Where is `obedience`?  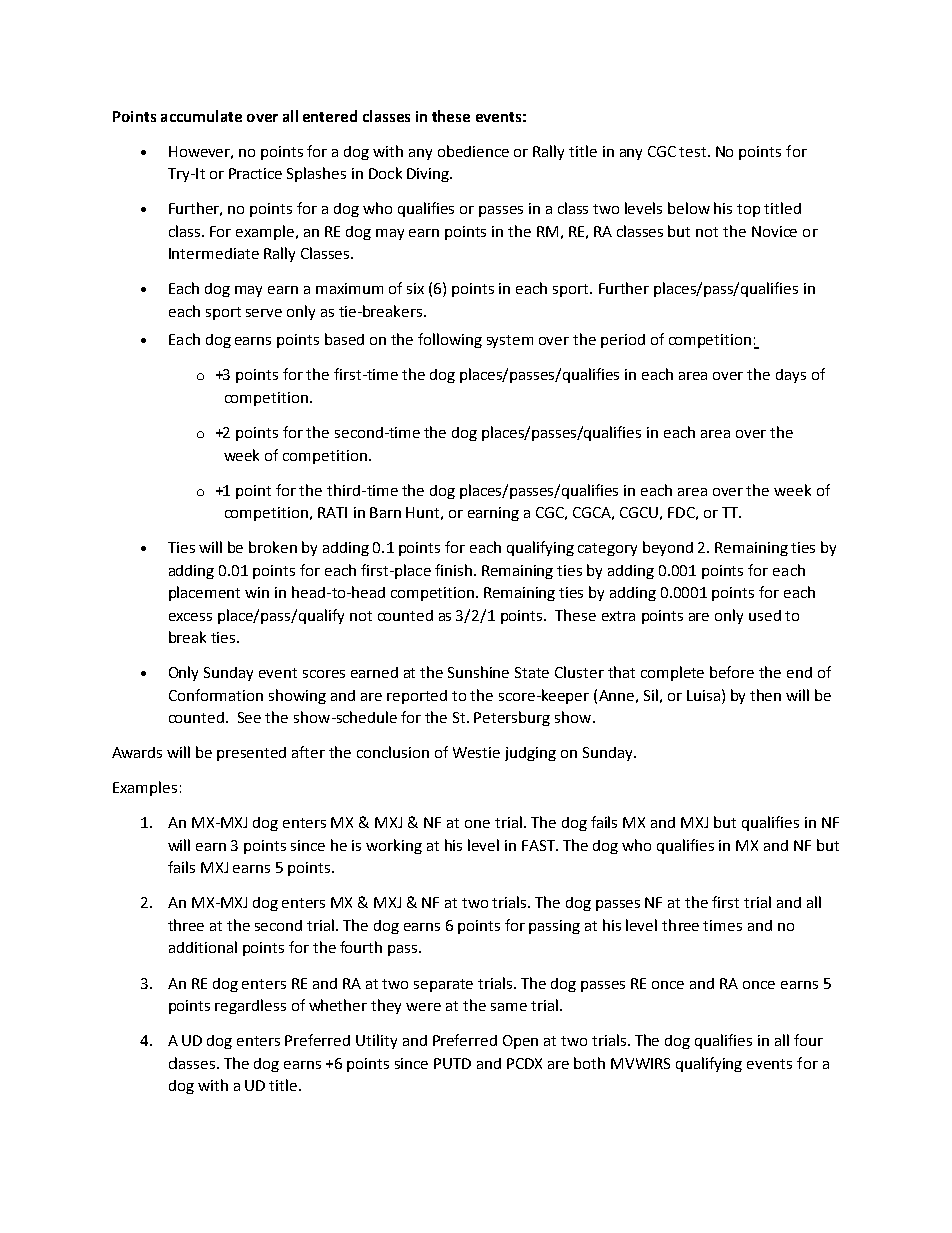
obedience is located at coordinates (473, 151).
